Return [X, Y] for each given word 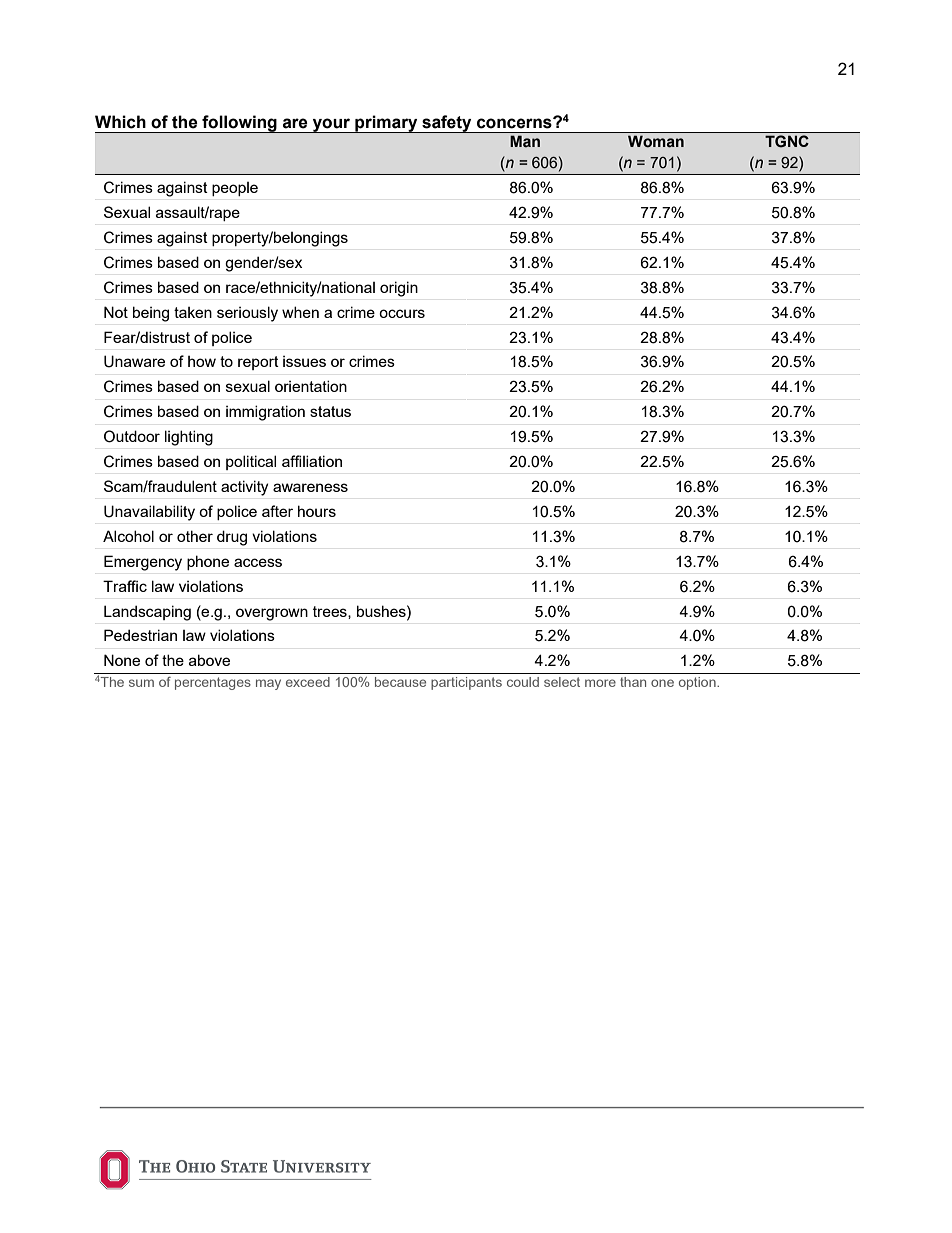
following [239, 124]
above [209, 660]
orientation [311, 386]
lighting [189, 438]
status [330, 411]
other [195, 536]
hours [317, 511]
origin [399, 289]
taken [193, 312]
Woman [656, 141]
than [633, 682]
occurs [402, 313]
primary [386, 124]
